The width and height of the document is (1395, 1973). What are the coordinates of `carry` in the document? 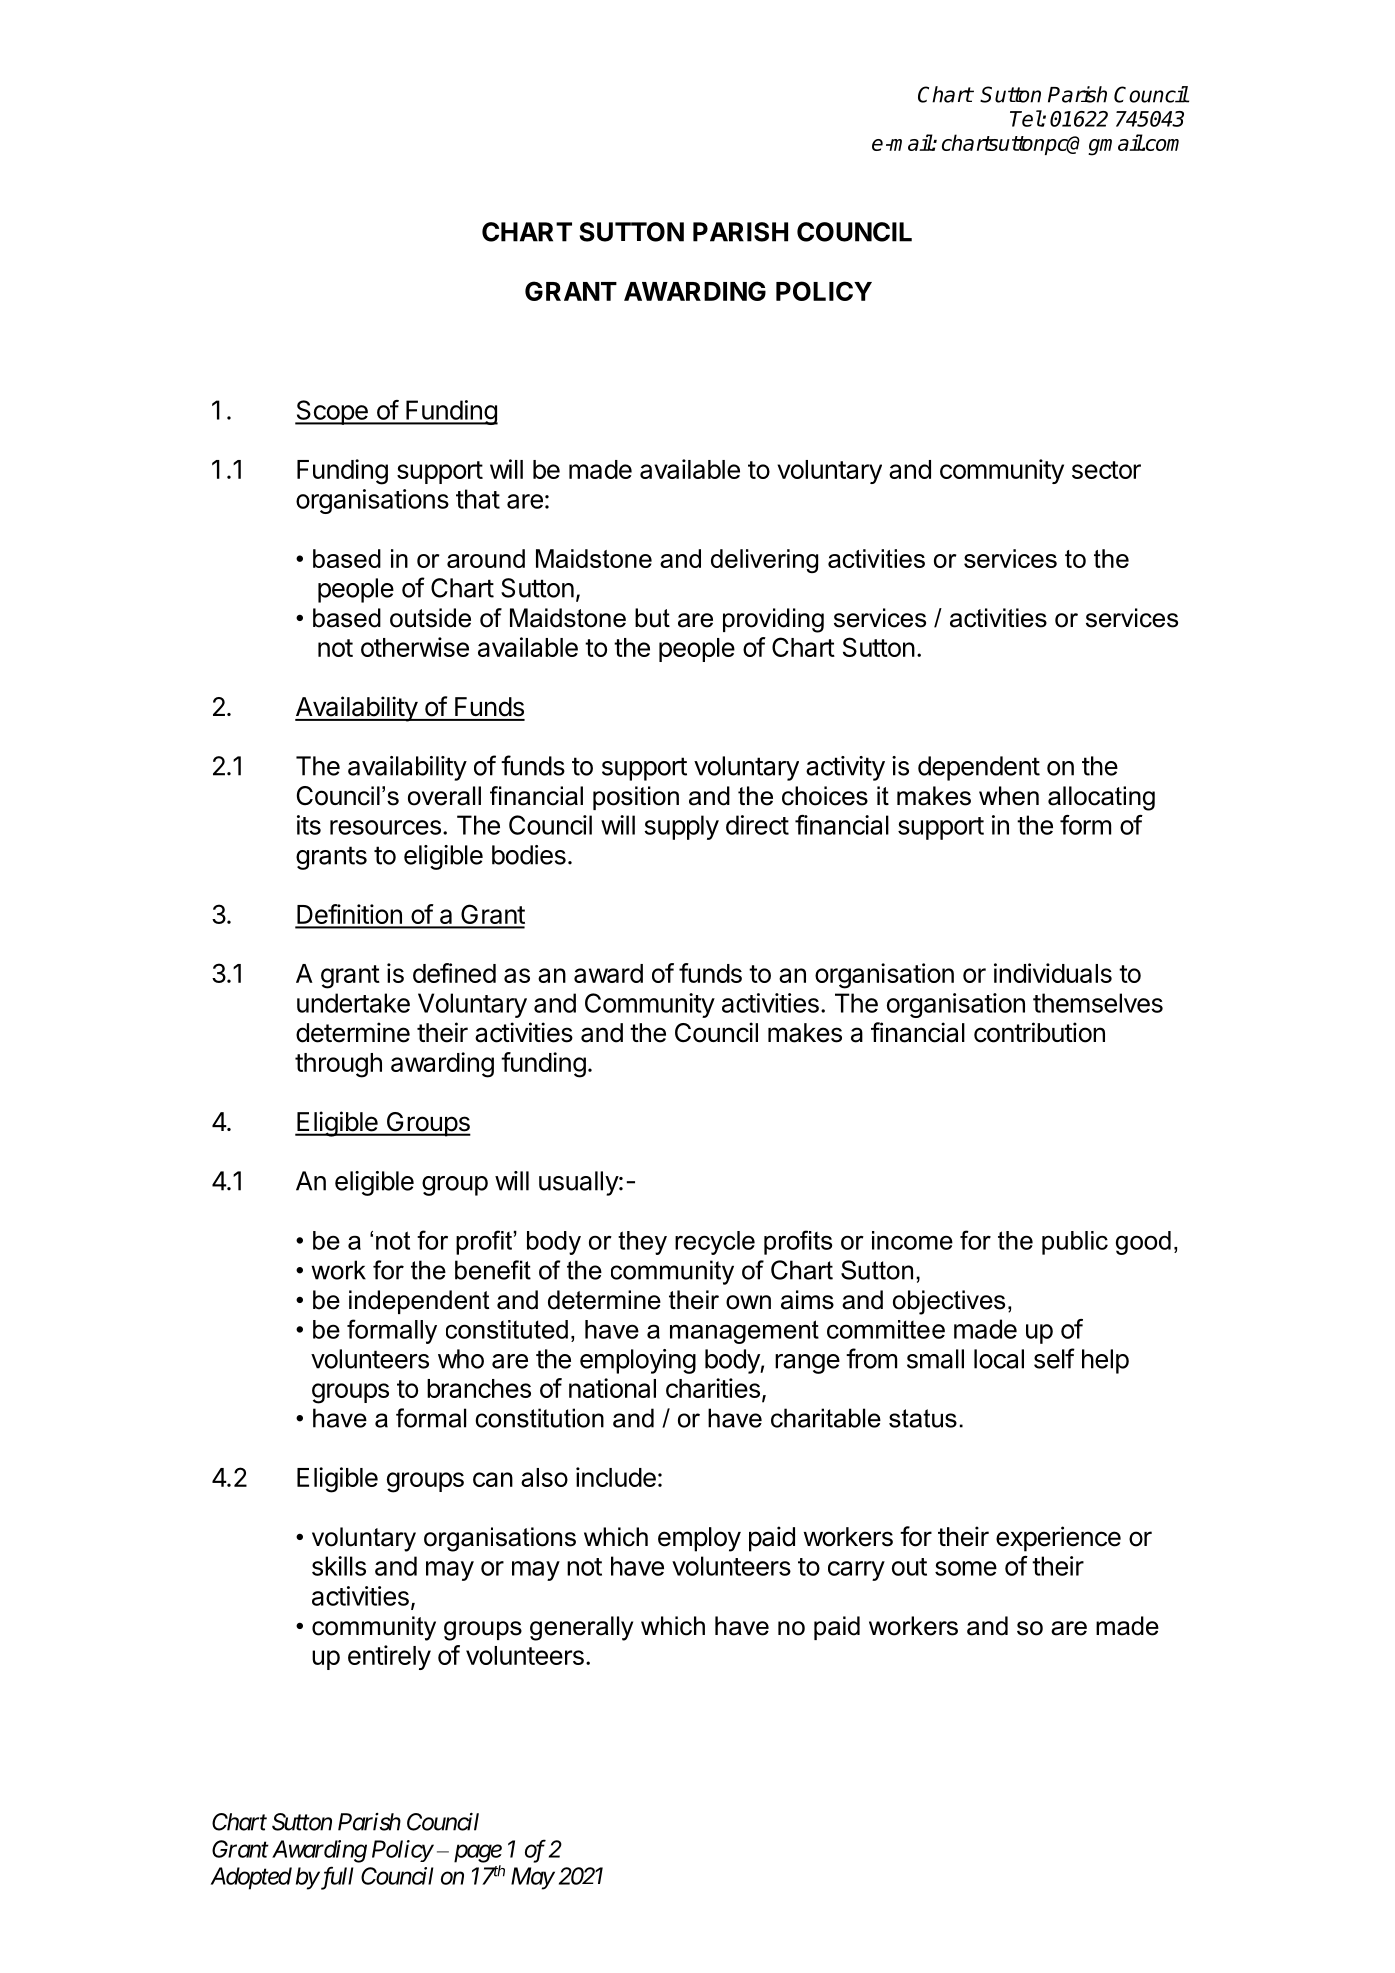 It's located at (856, 1571).
